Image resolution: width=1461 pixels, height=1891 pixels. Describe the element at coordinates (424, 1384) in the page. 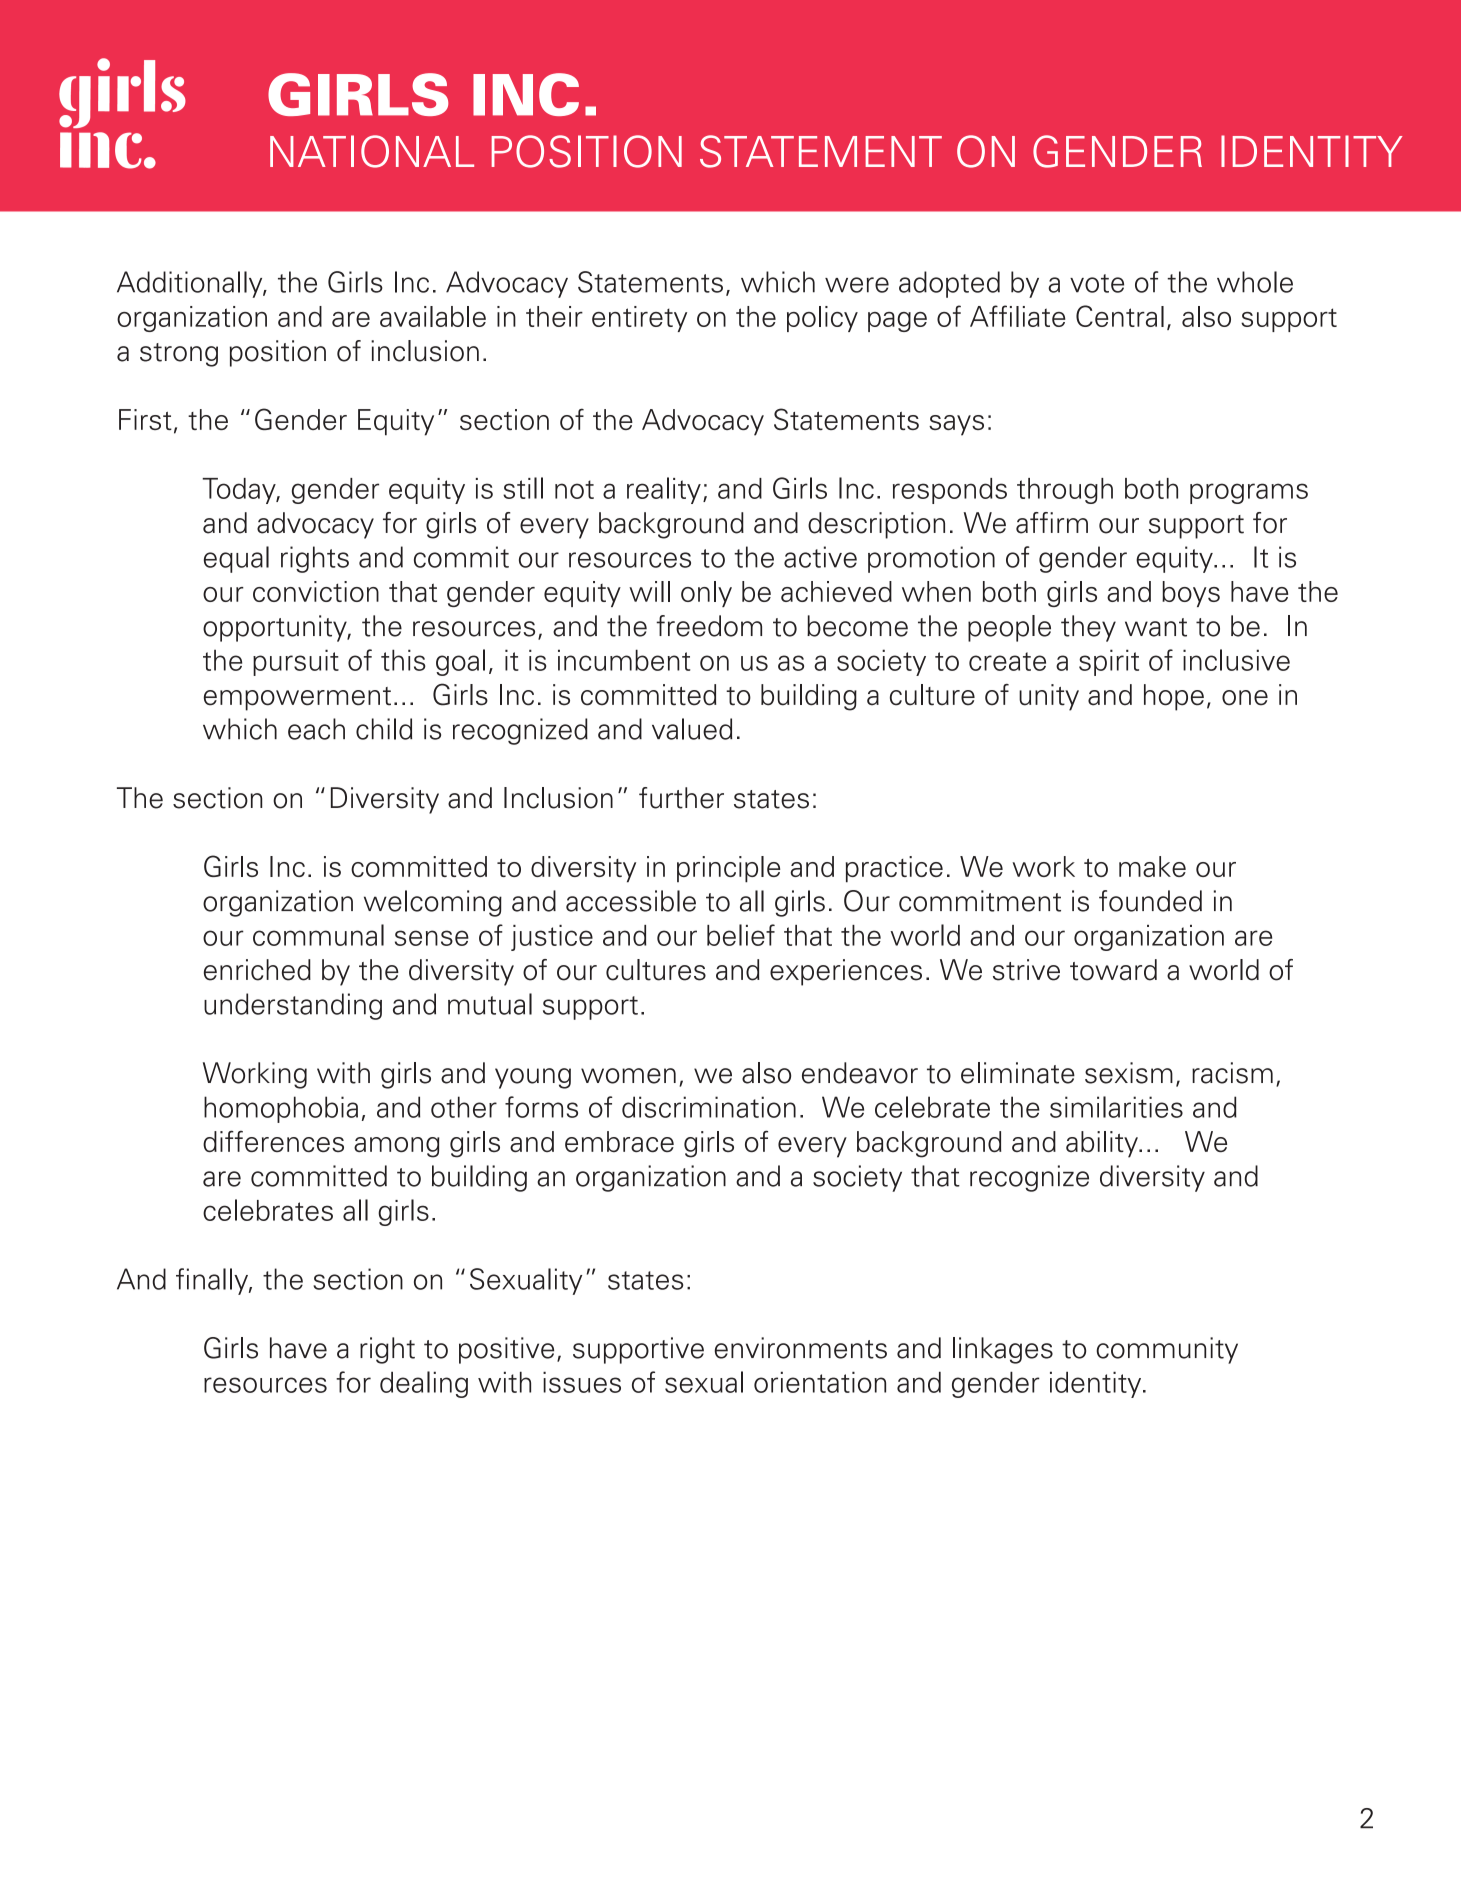

I see `dealing` at that location.
